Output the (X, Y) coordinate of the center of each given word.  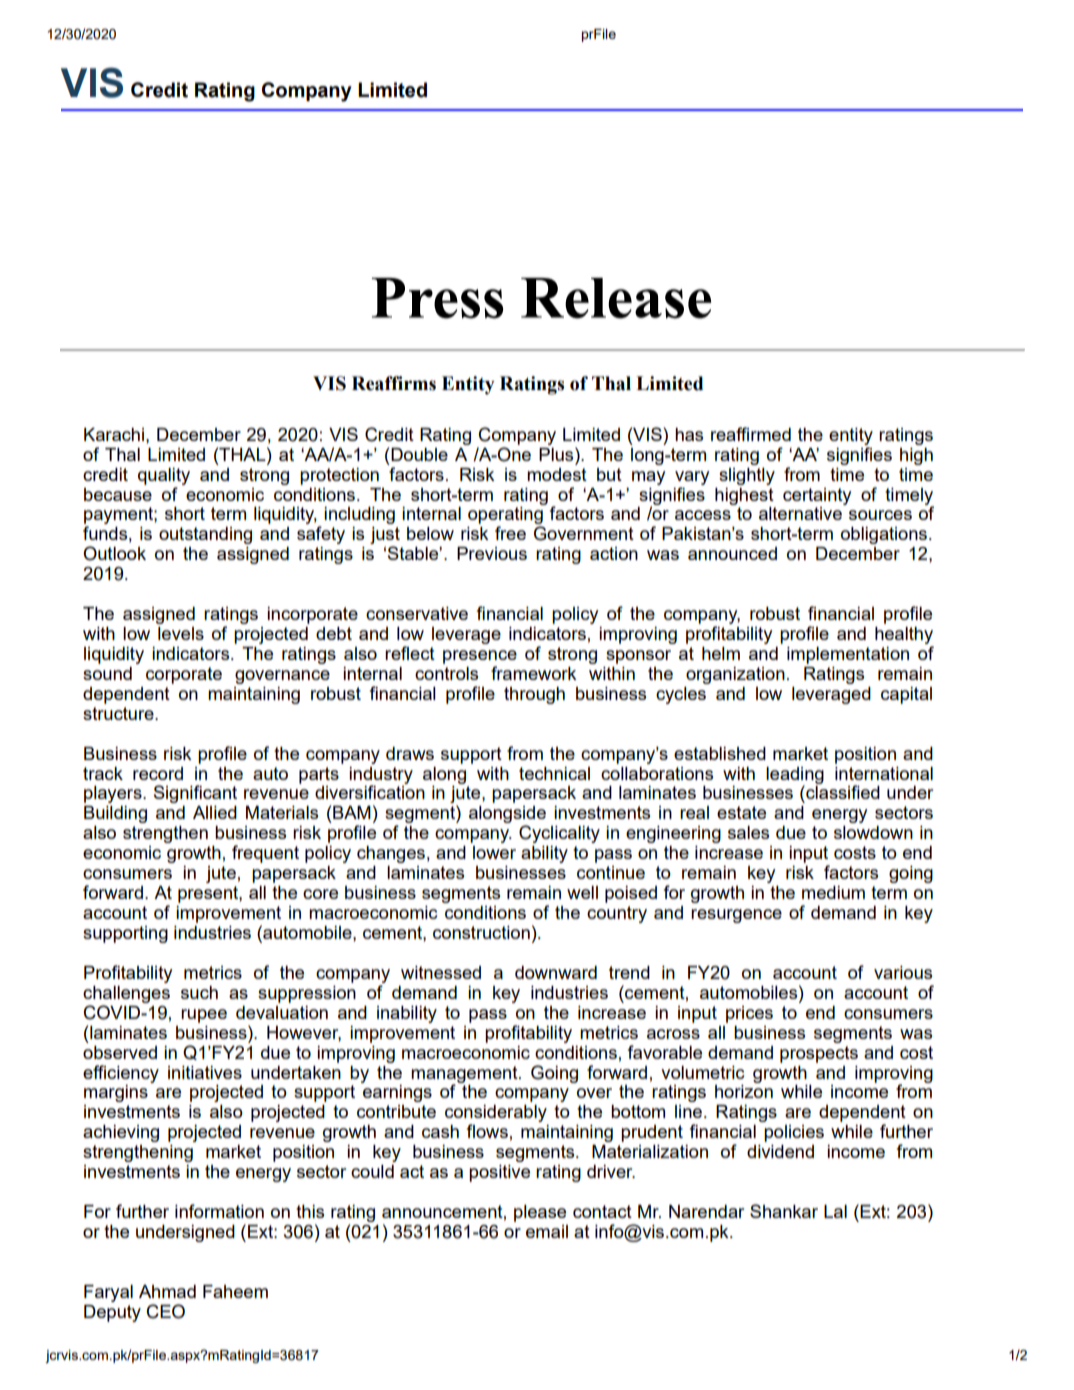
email (547, 1231)
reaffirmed (751, 434)
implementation (848, 655)
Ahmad (167, 1291)
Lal (835, 1211)
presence (480, 657)
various (903, 972)
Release (616, 298)
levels (181, 633)
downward (556, 972)
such (199, 992)
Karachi (114, 434)
